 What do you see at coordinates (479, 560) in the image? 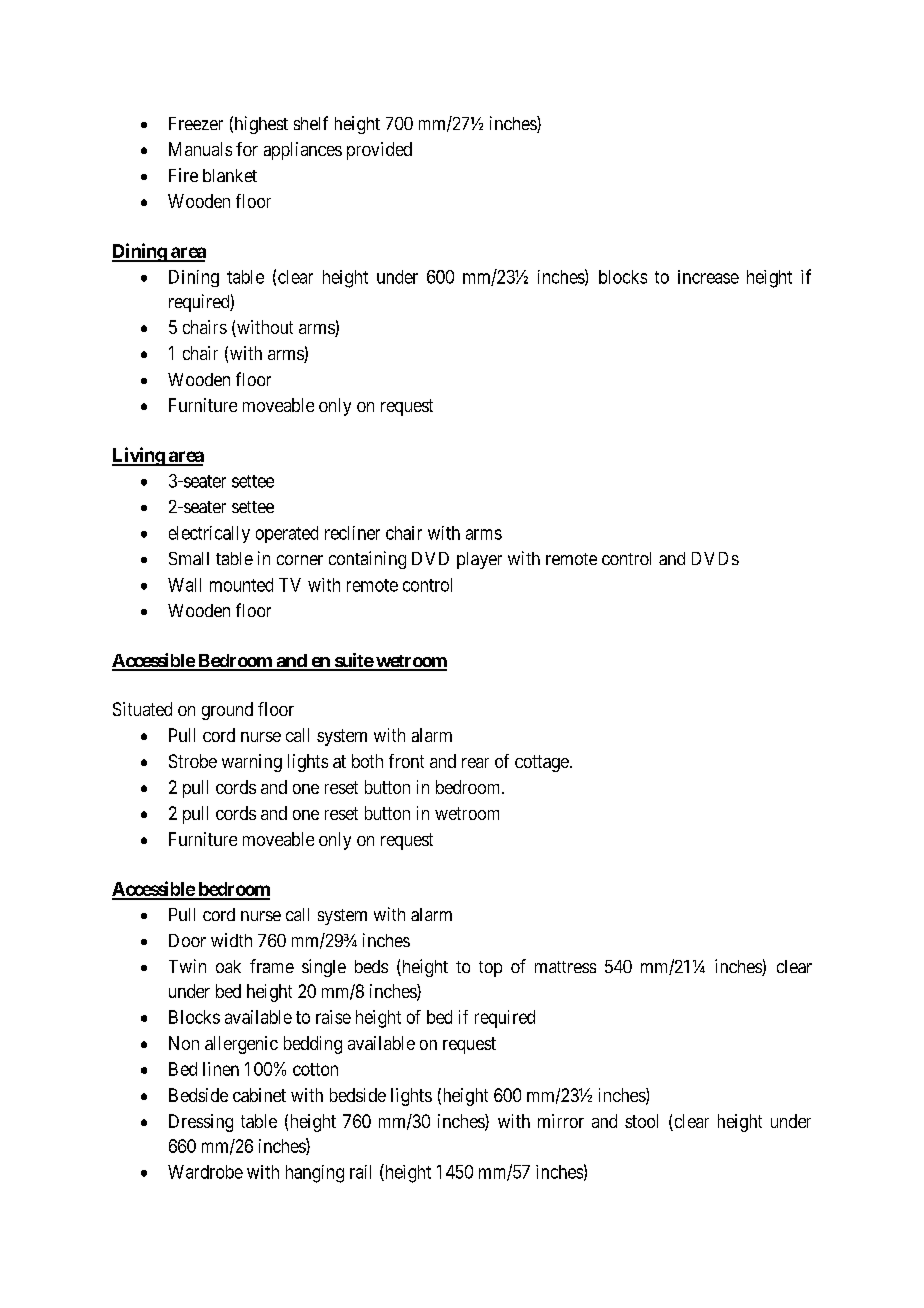
I see `player` at bounding box center [479, 560].
